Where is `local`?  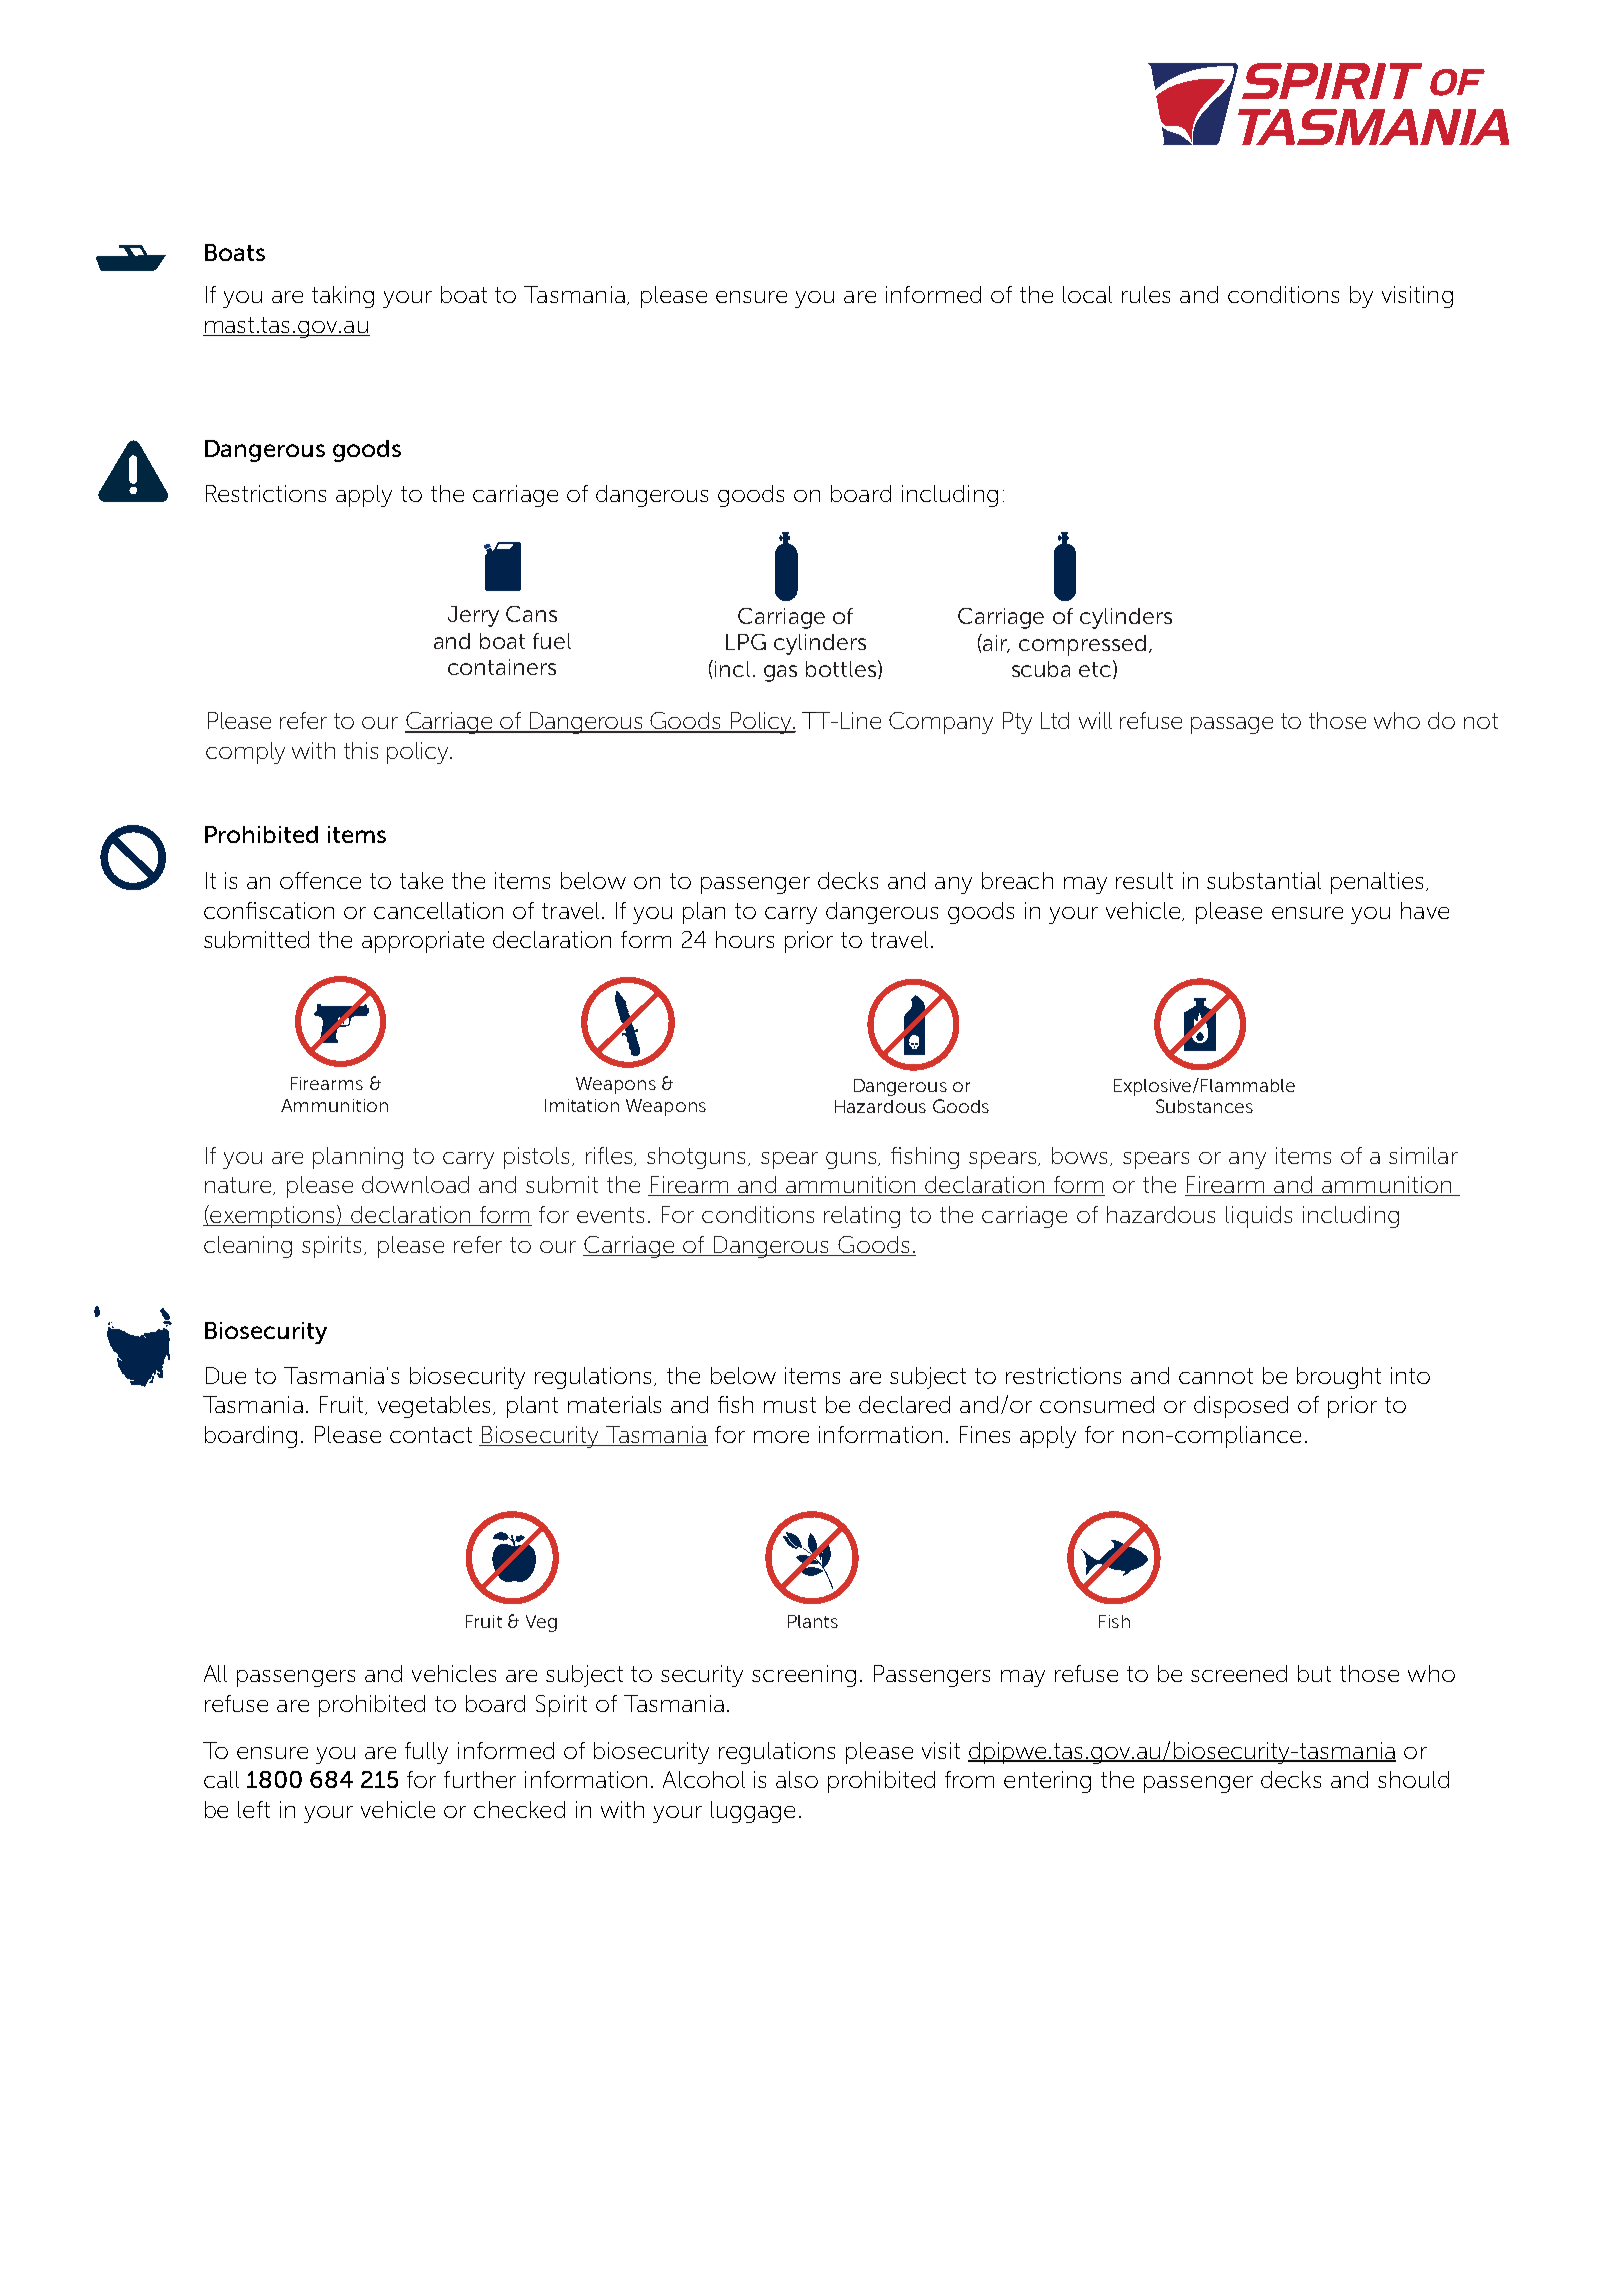
local is located at coordinates (1087, 294).
